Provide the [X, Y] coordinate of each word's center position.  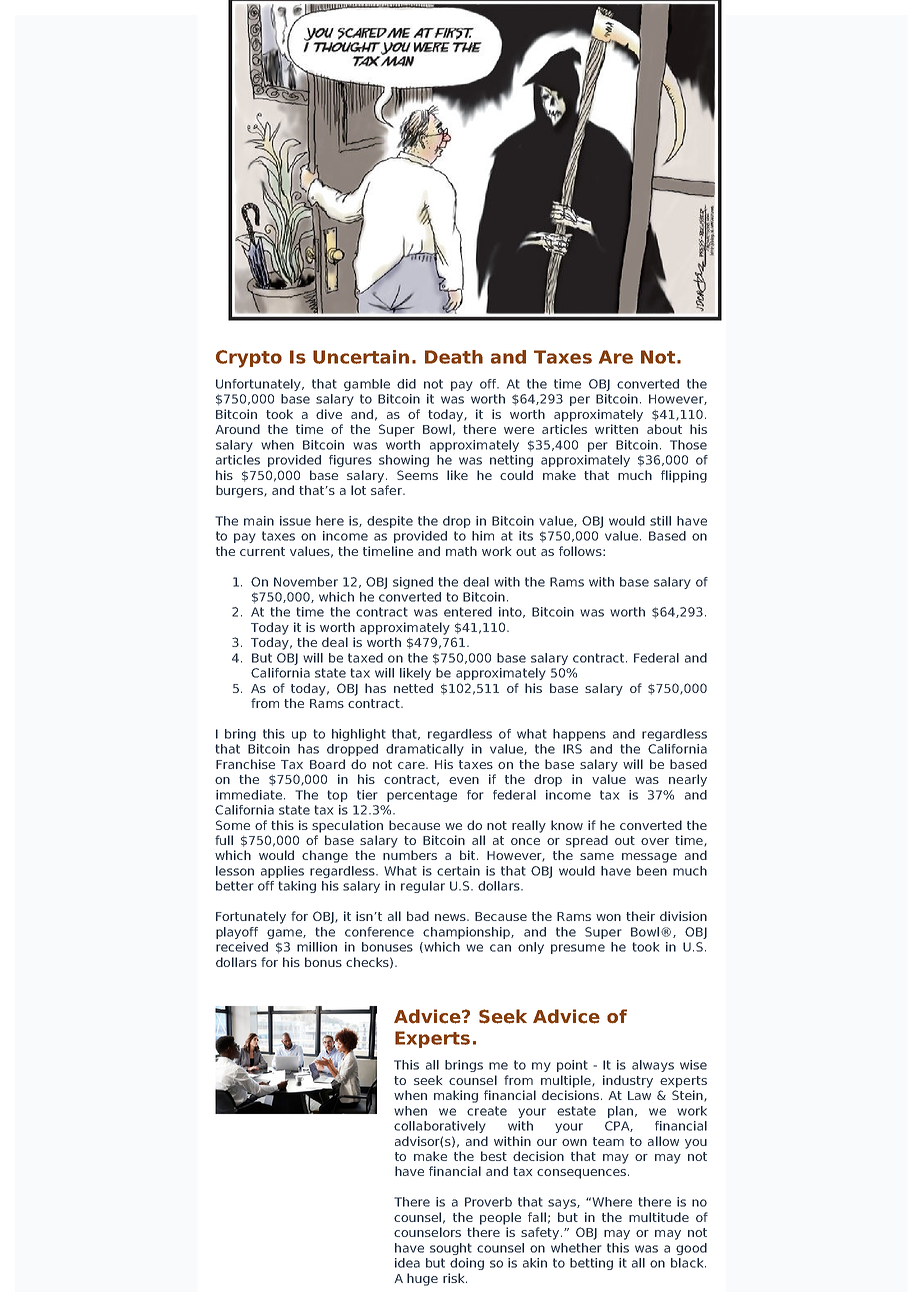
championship [467, 933]
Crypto [249, 359]
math [461, 551]
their [640, 916]
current [262, 551]
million [317, 947]
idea [407, 1263]
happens [579, 735]
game [285, 934]
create [487, 1111]
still [660, 521]
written [616, 429]
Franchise [245, 764]
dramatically [425, 750]
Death [454, 357]
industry [628, 1081]
